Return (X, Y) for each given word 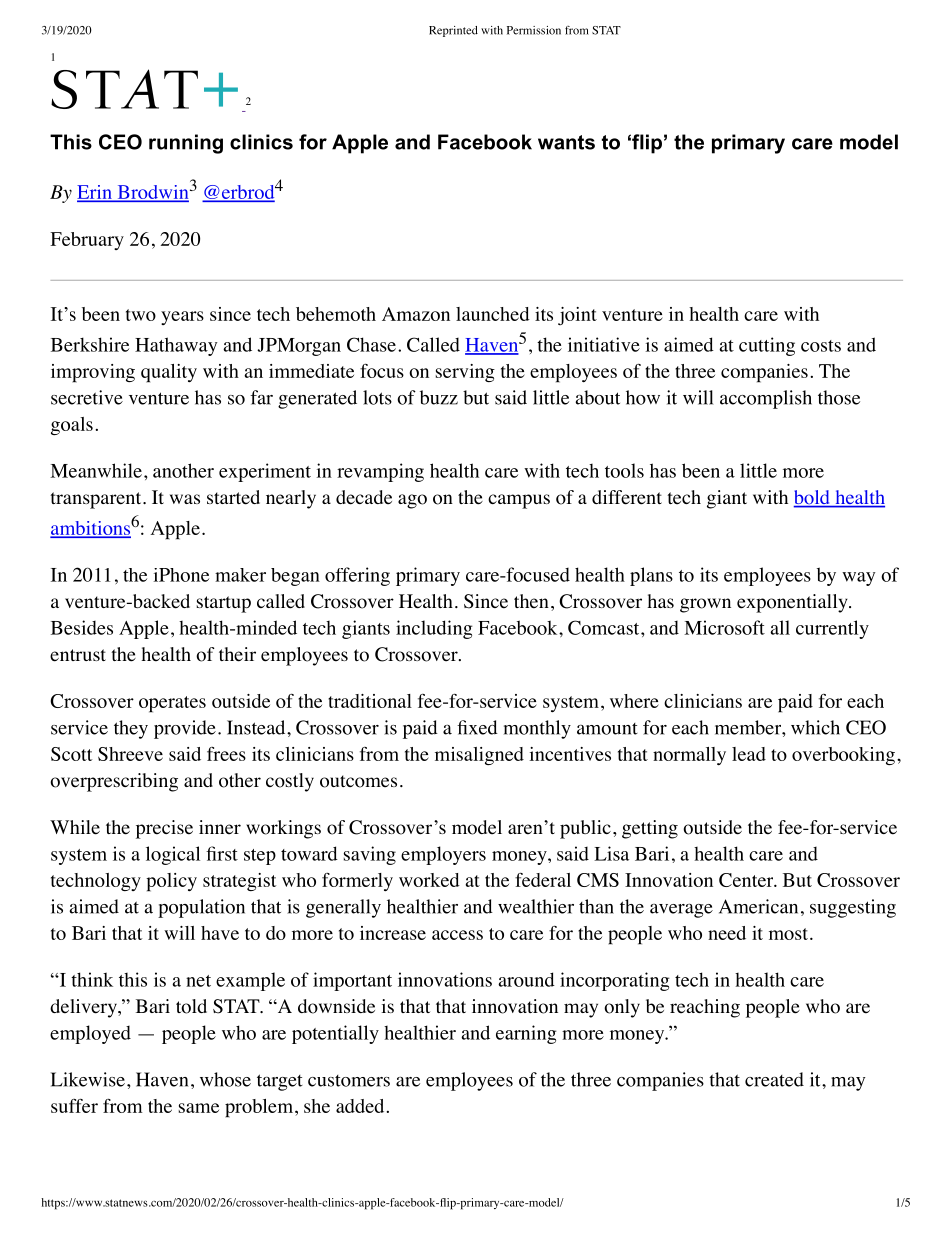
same (199, 1108)
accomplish (766, 399)
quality (169, 373)
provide (185, 729)
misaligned (479, 756)
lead (749, 754)
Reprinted (453, 31)
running (186, 144)
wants (566, 142)
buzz (439, 397)
